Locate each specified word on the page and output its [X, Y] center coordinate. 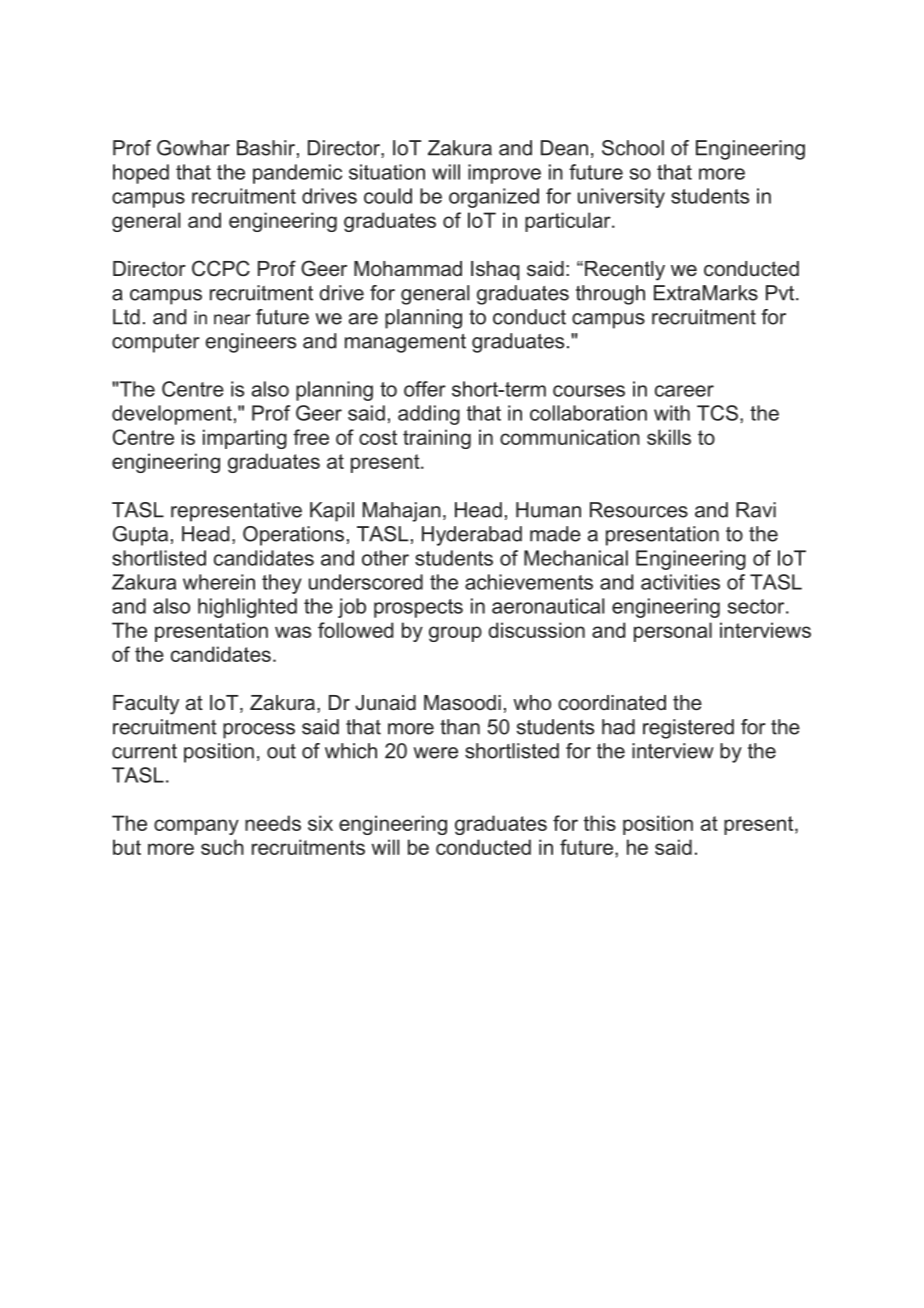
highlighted [247, 608]
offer [425, 389]
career [684, 391]
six [320, 823]
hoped [141, 174]
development [172, 415]
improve [504, 174]
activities [680, 582]
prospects [418, 608]
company [196, 827]
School [633, 148]
